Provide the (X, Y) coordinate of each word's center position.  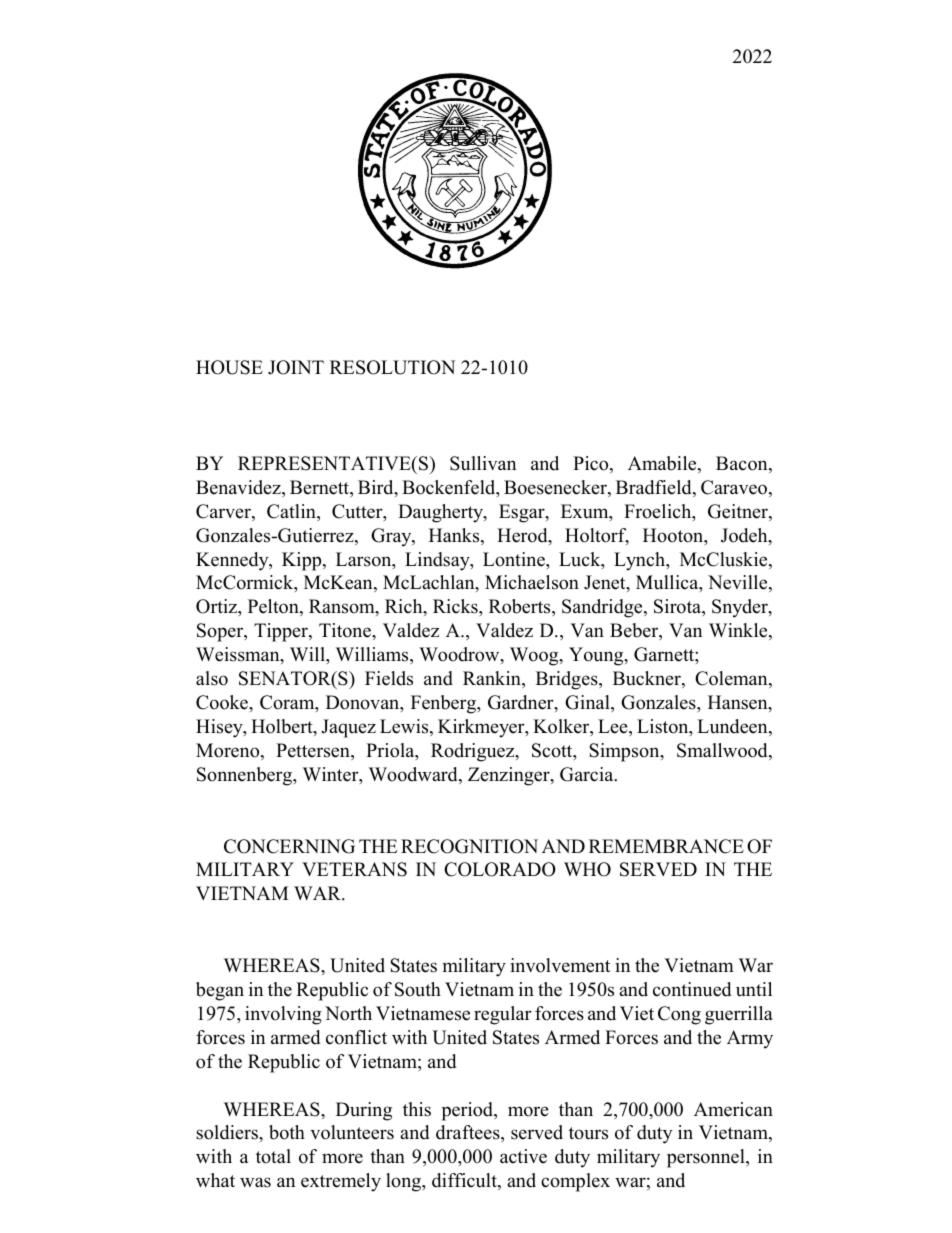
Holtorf (597, 536)
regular (503, 1015)
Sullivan (483, 463)
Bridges (568, 680)
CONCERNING (289, 846)
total (273, 1156)
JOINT (296, 367)
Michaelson (532, 582)
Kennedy (233, 561)
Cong (679, 1015)
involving (283, 1015)
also (212, 678)
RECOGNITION (469, 846)
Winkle (739, 631)
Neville (739, 583)
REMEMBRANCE (666, 846)
